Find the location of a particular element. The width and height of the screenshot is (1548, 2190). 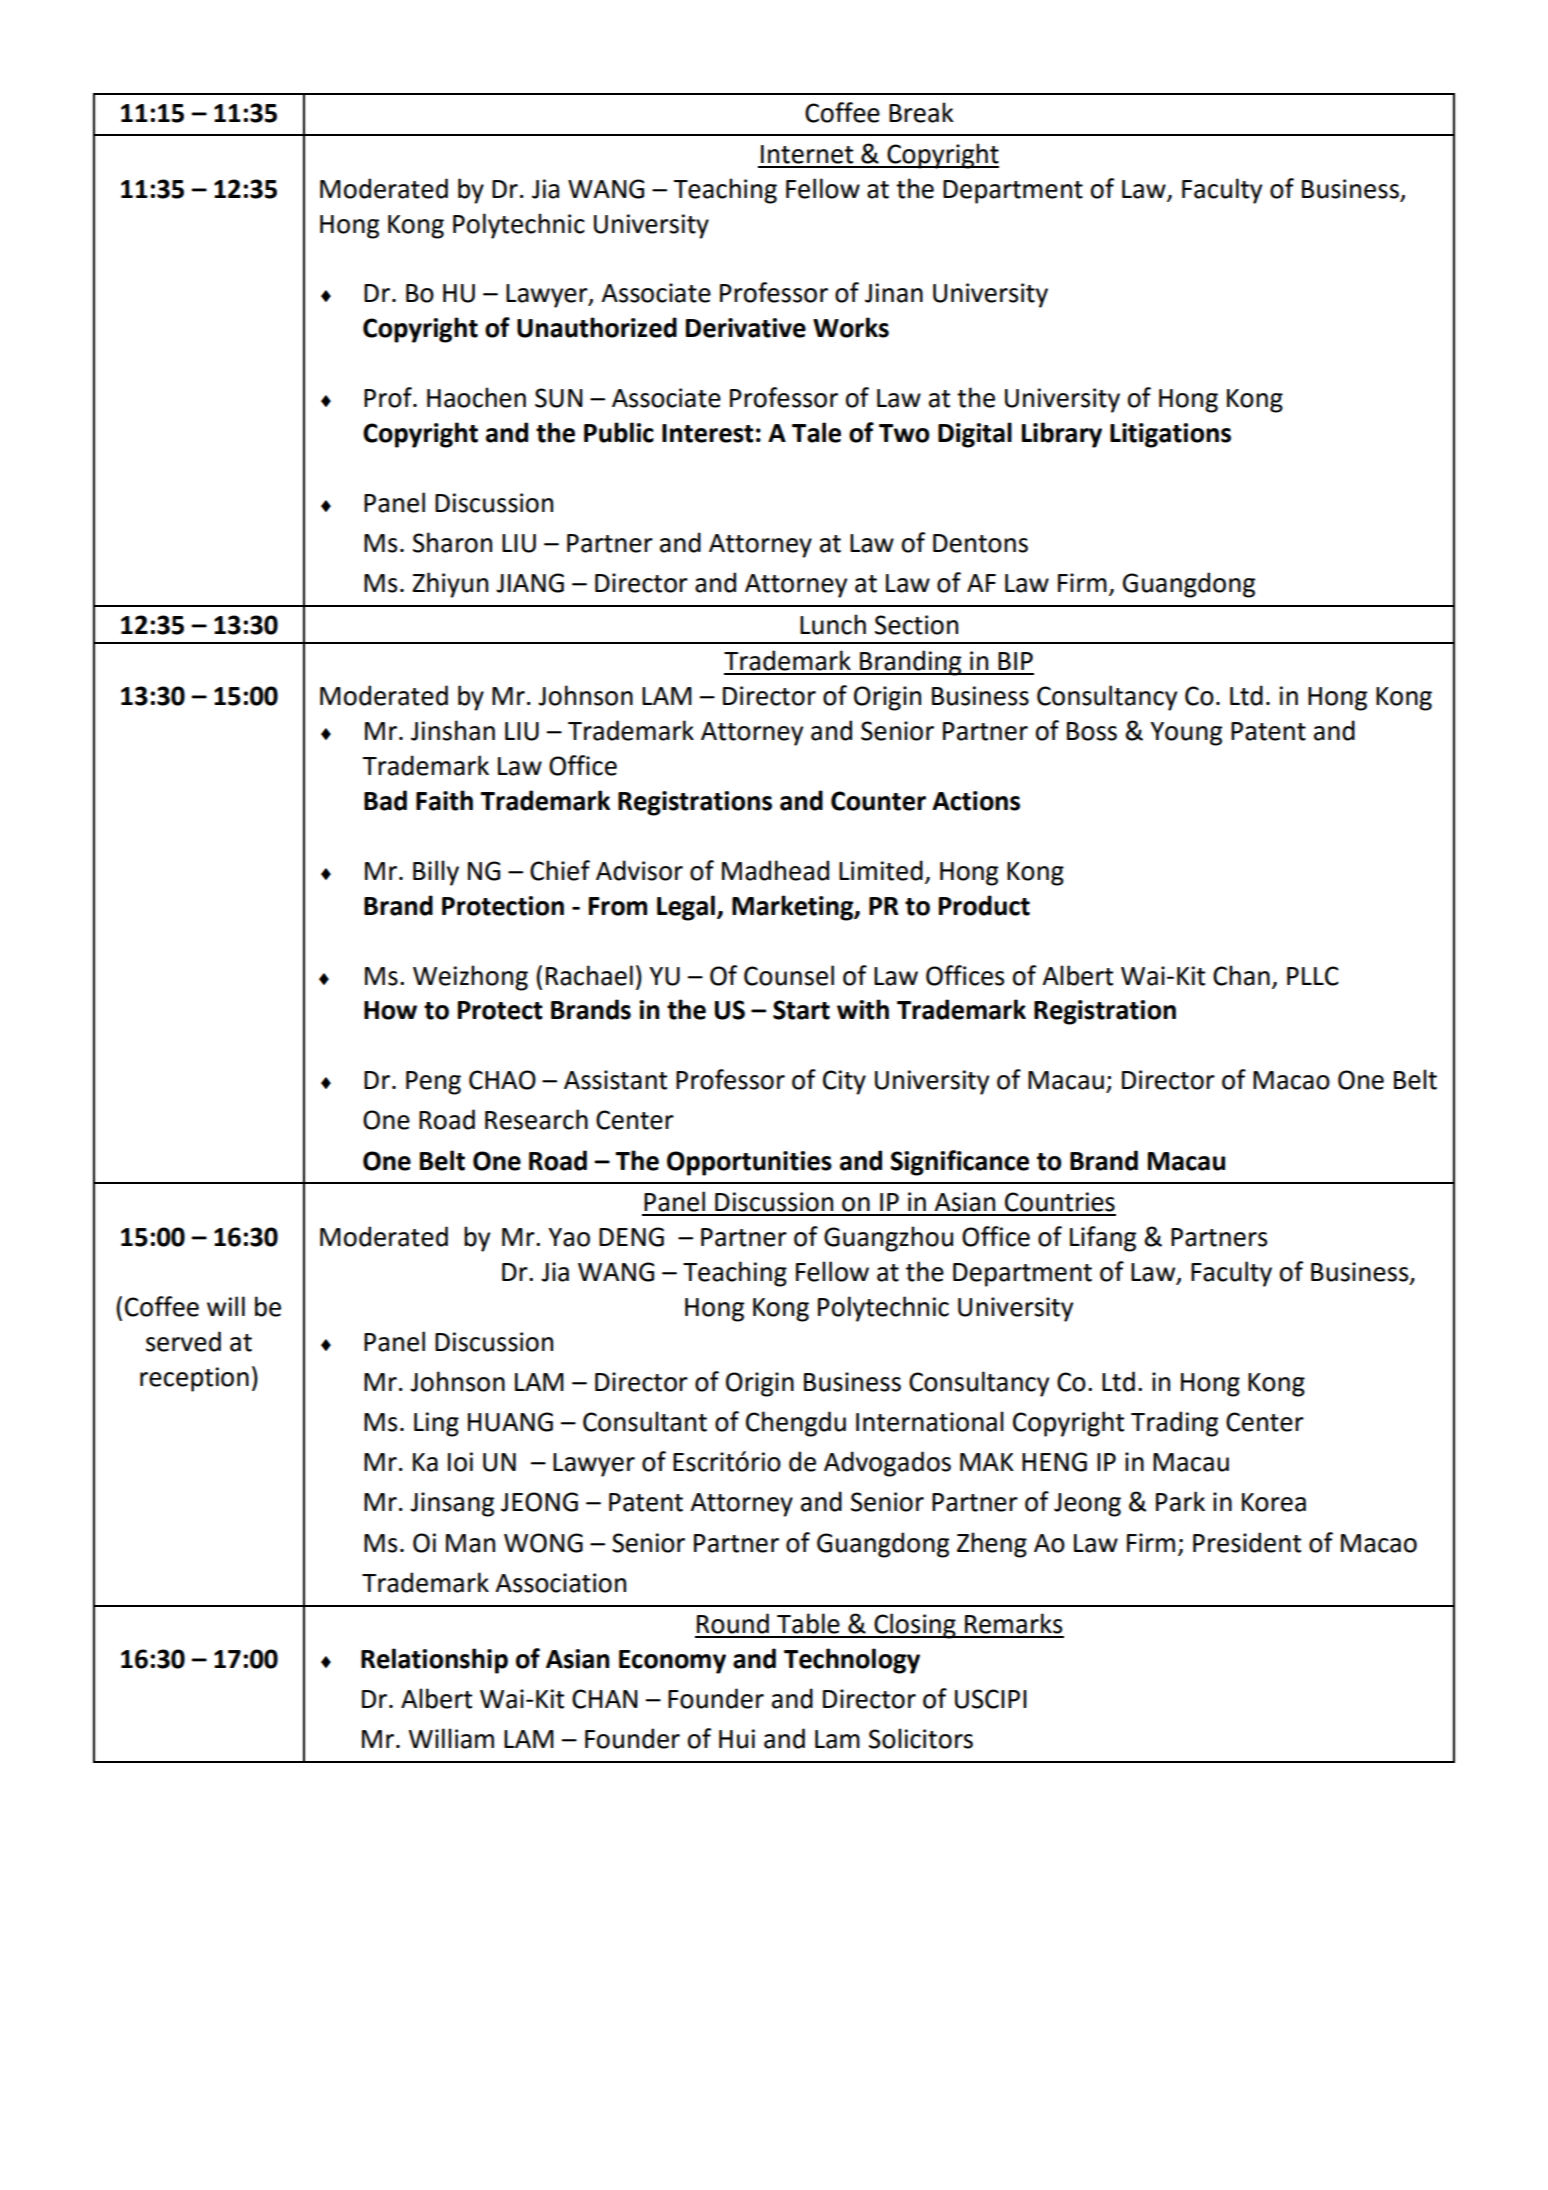

Break is located at coordinates (921, 112).
